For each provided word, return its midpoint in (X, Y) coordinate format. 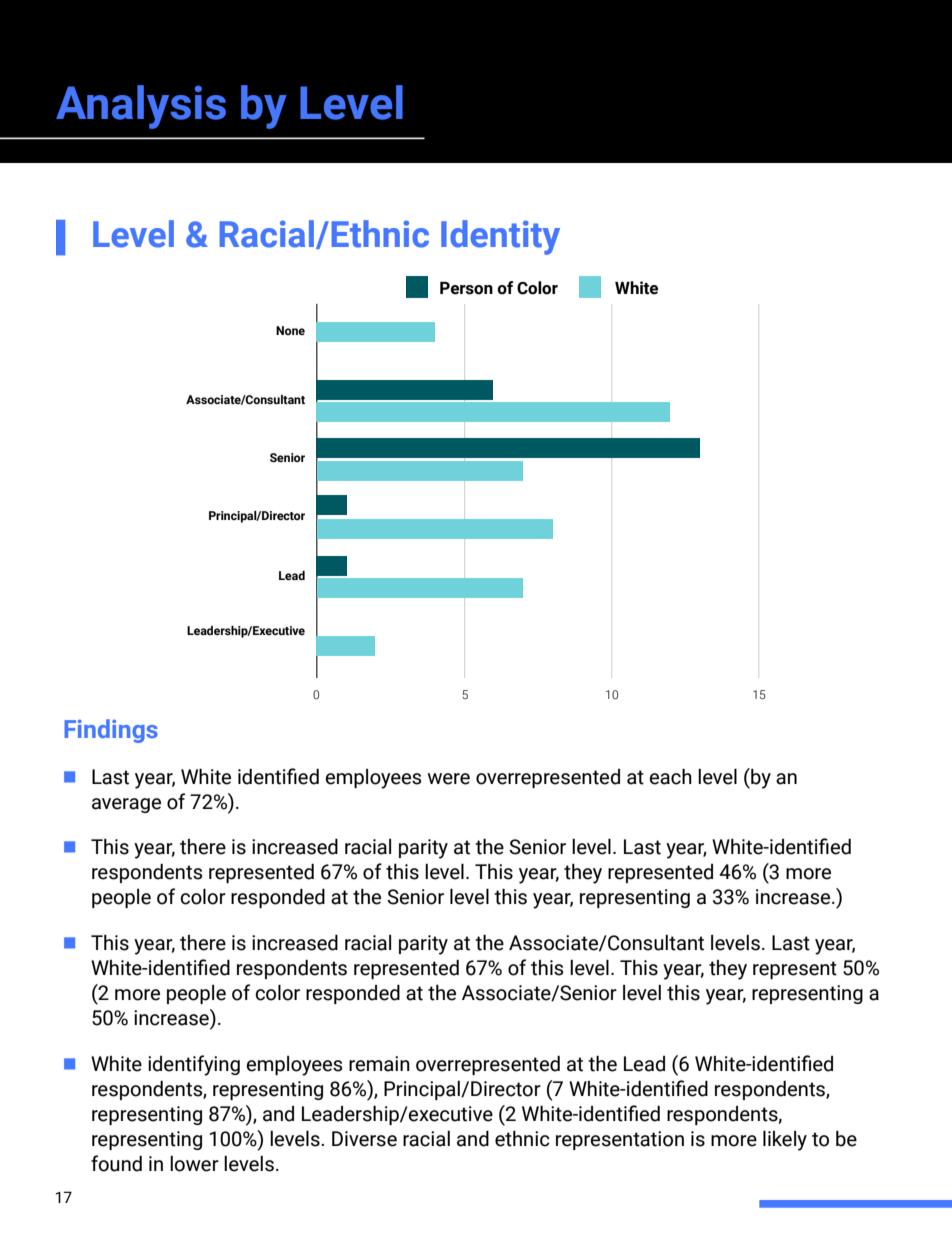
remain (379, 1064)
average (126, 805)
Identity (500, 237)
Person (466, 288)
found (116, 1163)
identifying (194, 1065)
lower (194, 1164)
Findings (111, 731)
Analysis (141, 107)
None (290, 330)
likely (785, 1140)
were (449, 779)
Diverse (364, 1139)
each (671, 776)
